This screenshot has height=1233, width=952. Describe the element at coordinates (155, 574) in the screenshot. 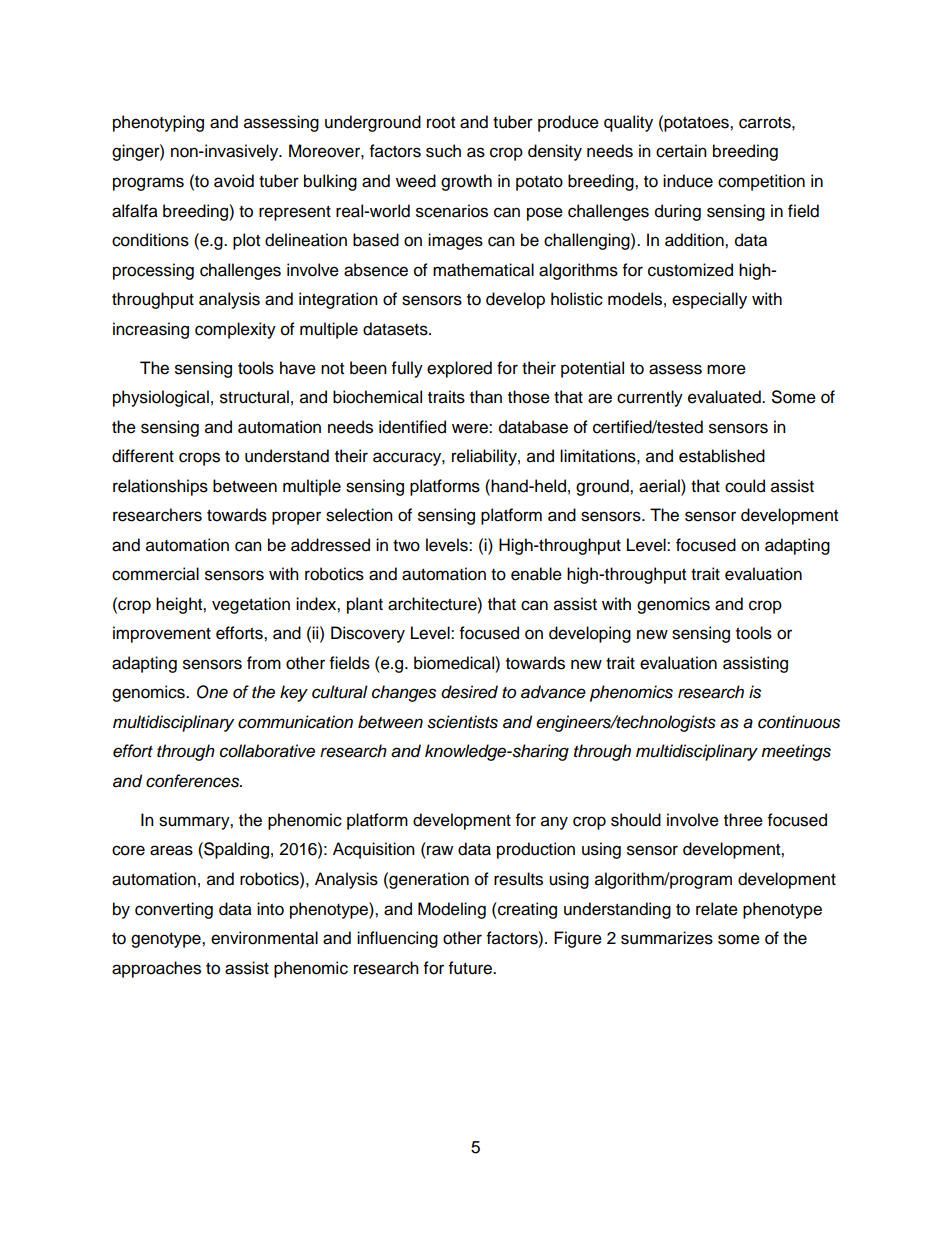

I see `commercial` at that location.
